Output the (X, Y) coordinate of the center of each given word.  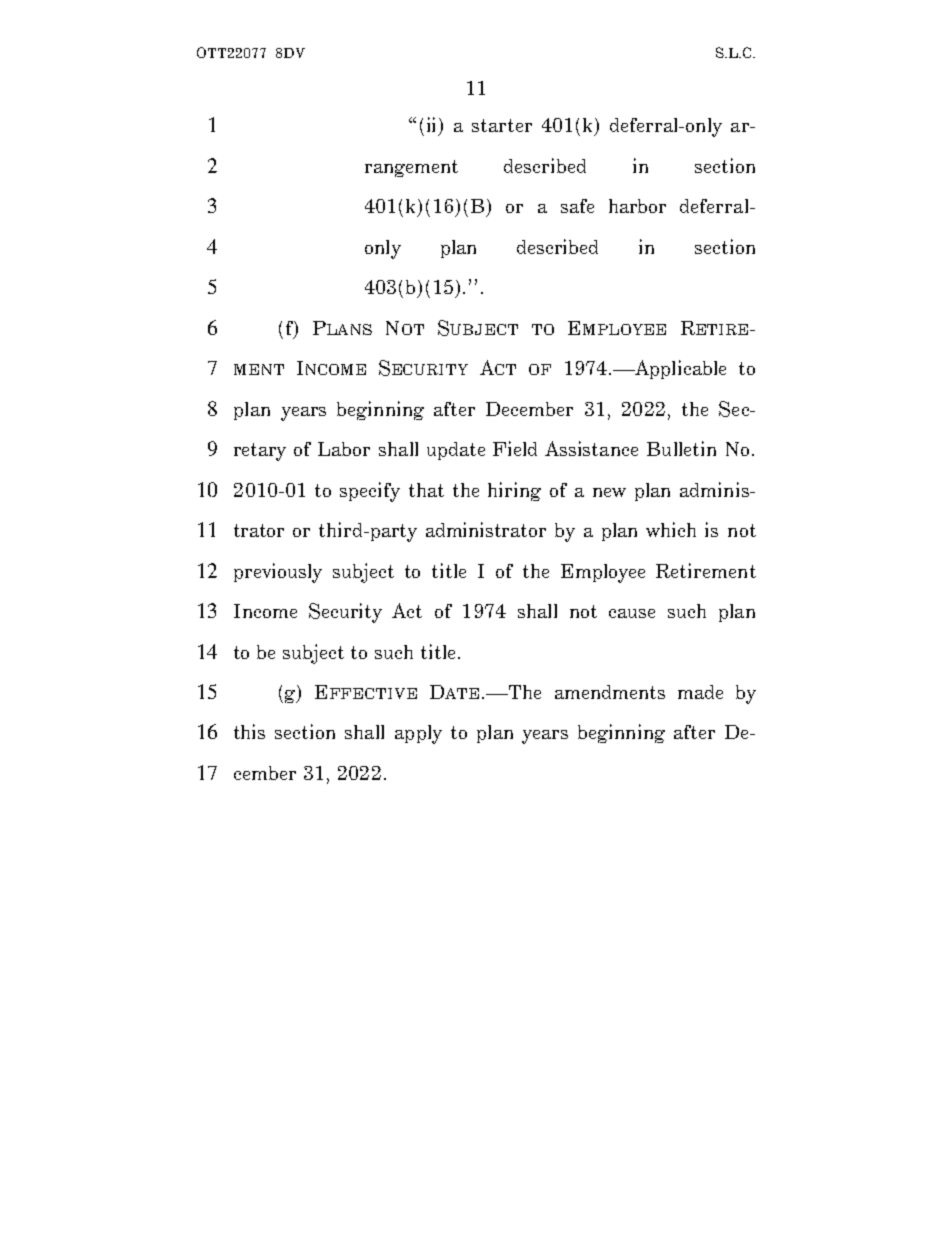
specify (370, 492)
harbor (637, 206)
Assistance (591, 448)
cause (632, 613)
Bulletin (681, 448)
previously (278, 573)
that (426, 490)
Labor (344, 449)
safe (577, 206)
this (249, 731)
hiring (514, 491)
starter (502, 125)
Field (515, 448)
